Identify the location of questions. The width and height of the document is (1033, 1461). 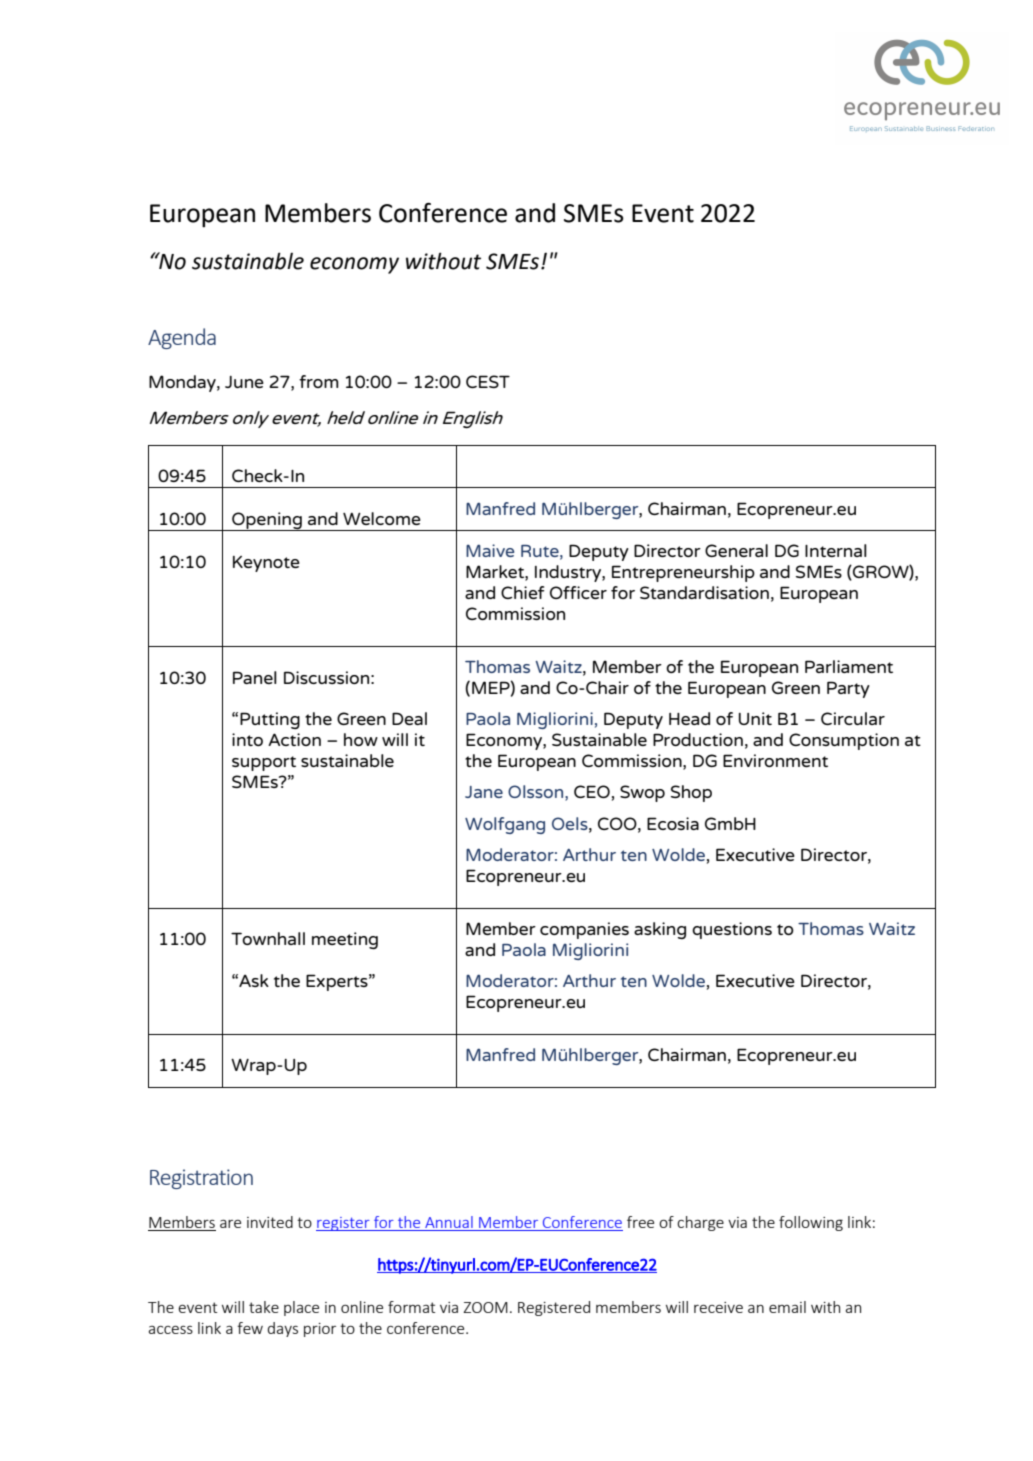
(732, 930).
